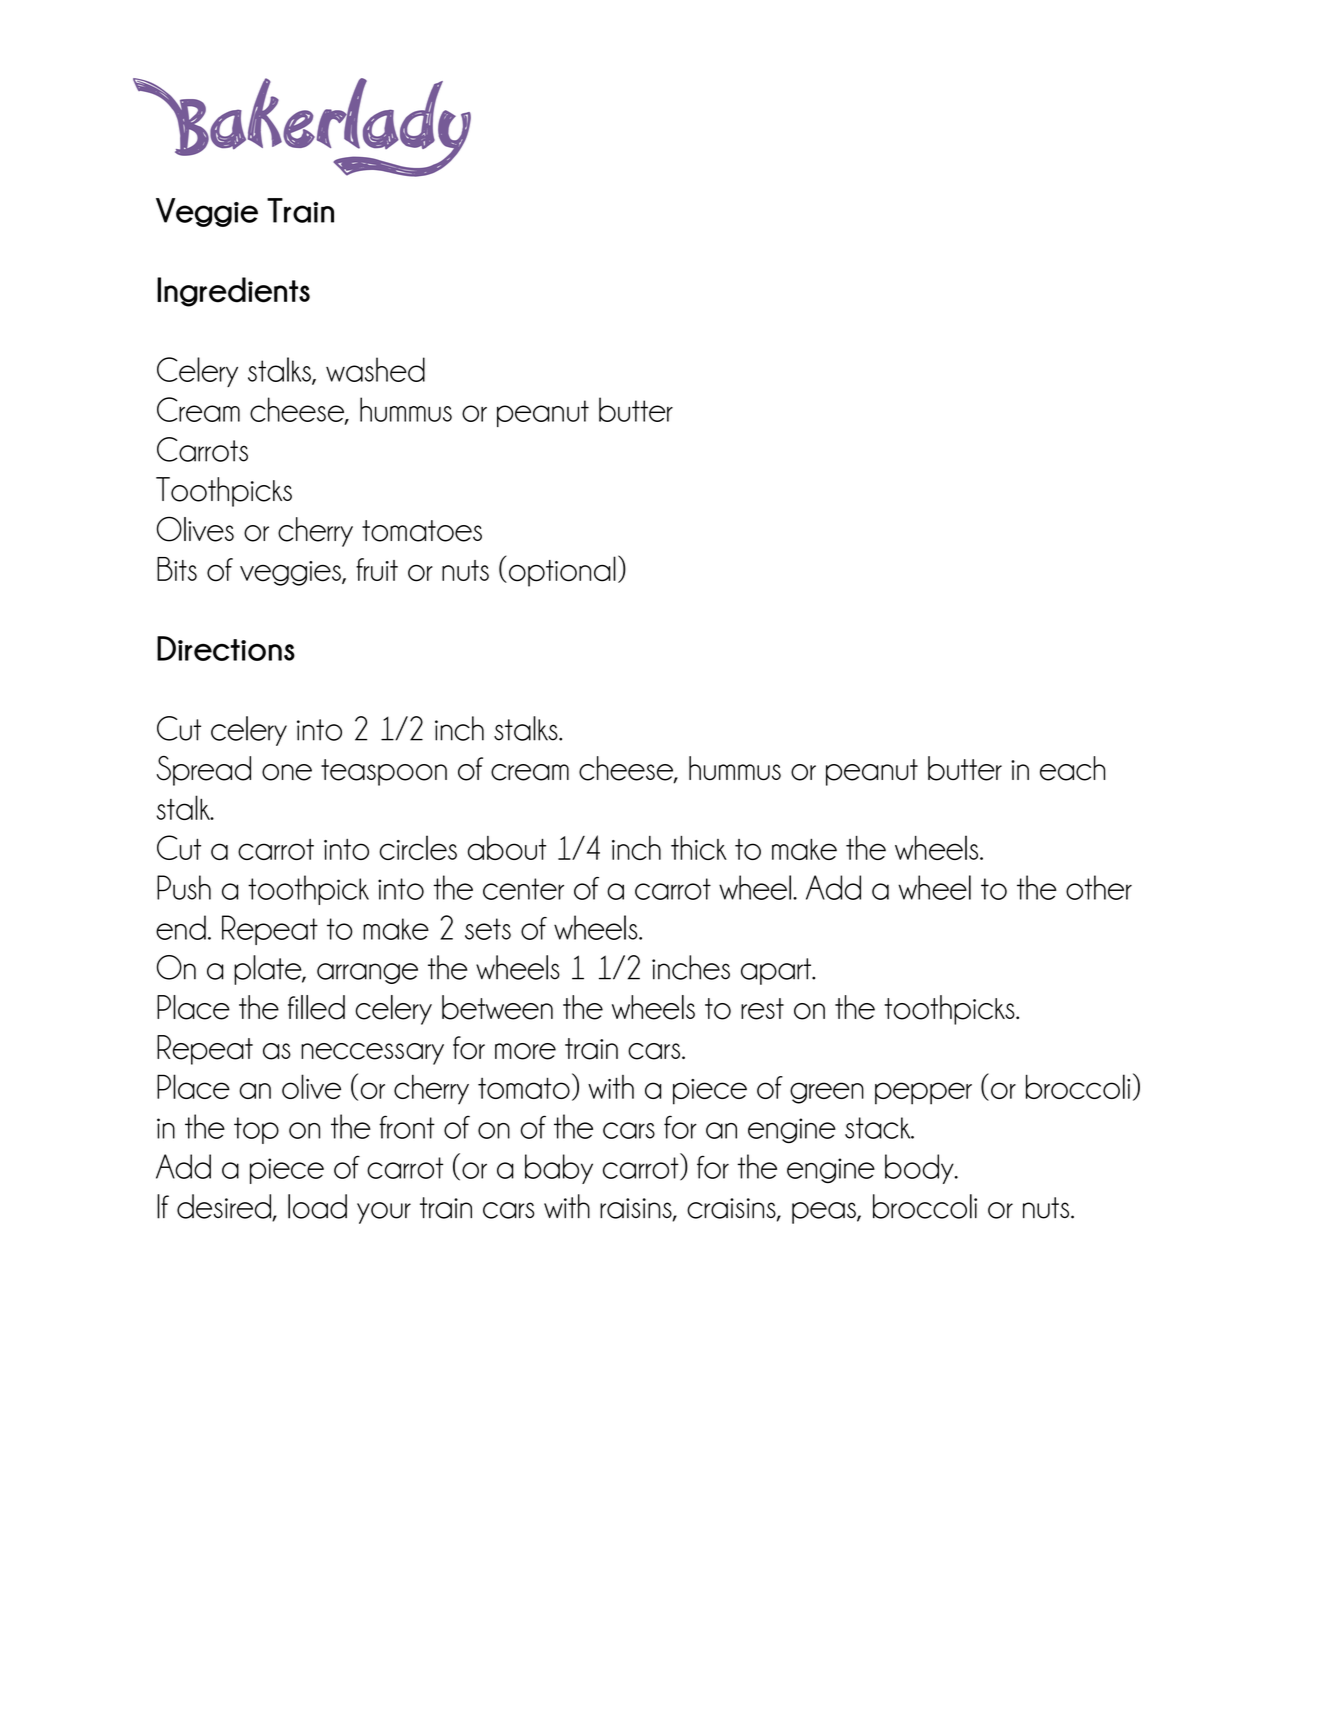 This image has width=1324, height=1714. Describe the element at coordinates (287, 772) in the image. I see `one` at that location.
